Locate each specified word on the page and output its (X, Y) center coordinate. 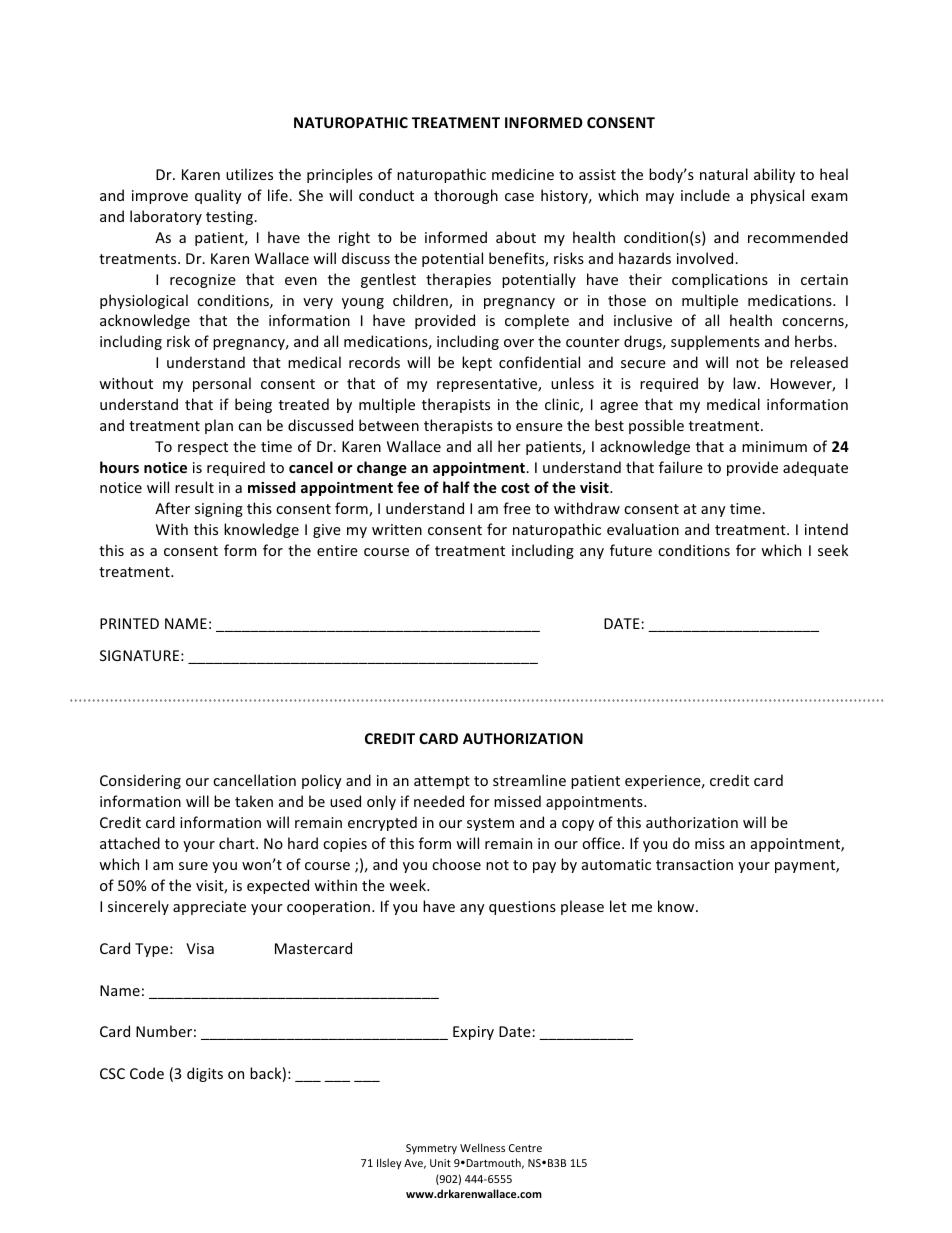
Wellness (482, 1147)
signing (219, 510)
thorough (466, 196)
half (456, 487)
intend (826, 529)
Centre (525, 1148)
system (490, 824)
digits (205, 1074)
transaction (694, 864)
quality (218, 196)
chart (238, 843)
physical (777, 196)
